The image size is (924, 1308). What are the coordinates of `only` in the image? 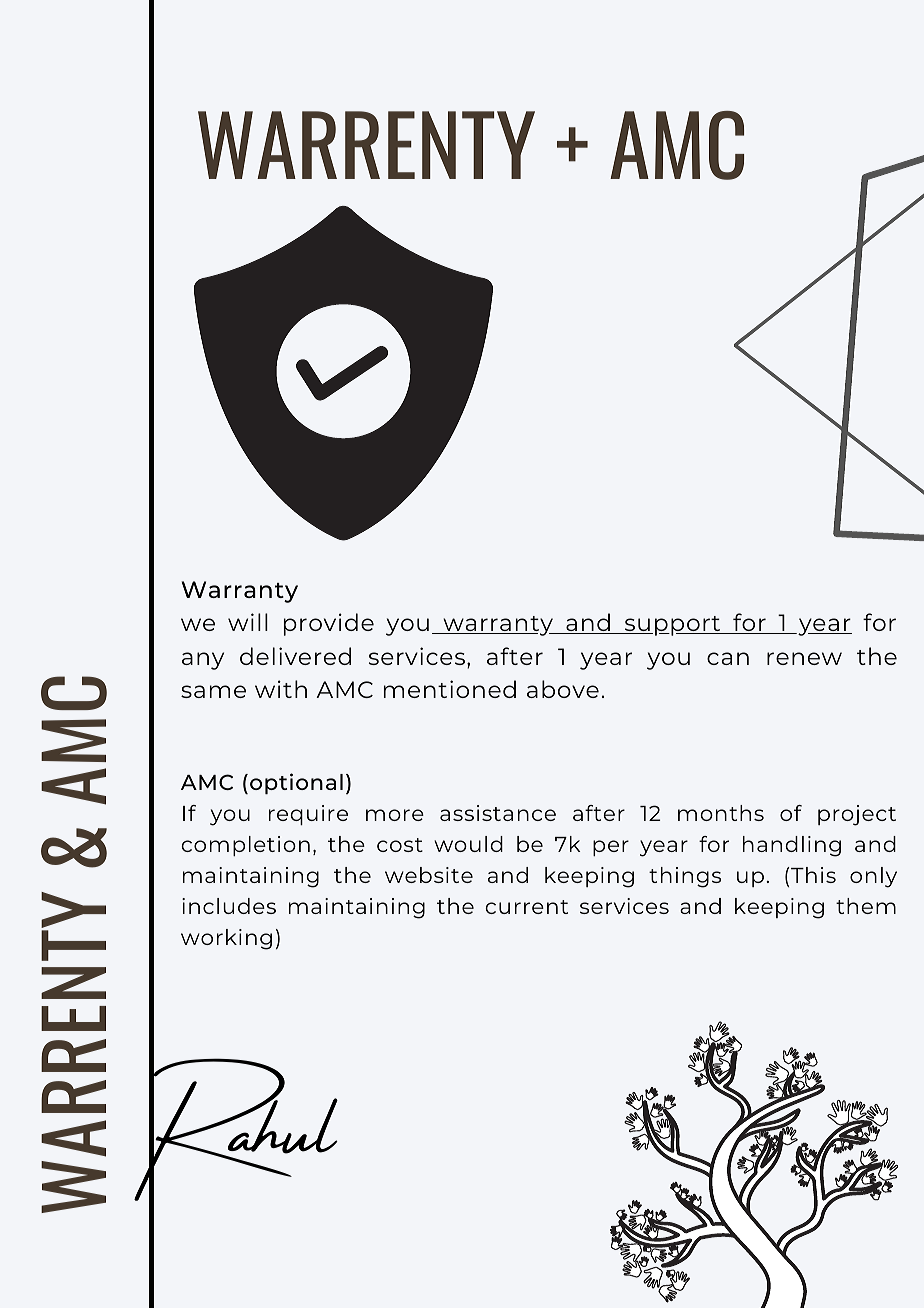 It's located at (873, 877).
